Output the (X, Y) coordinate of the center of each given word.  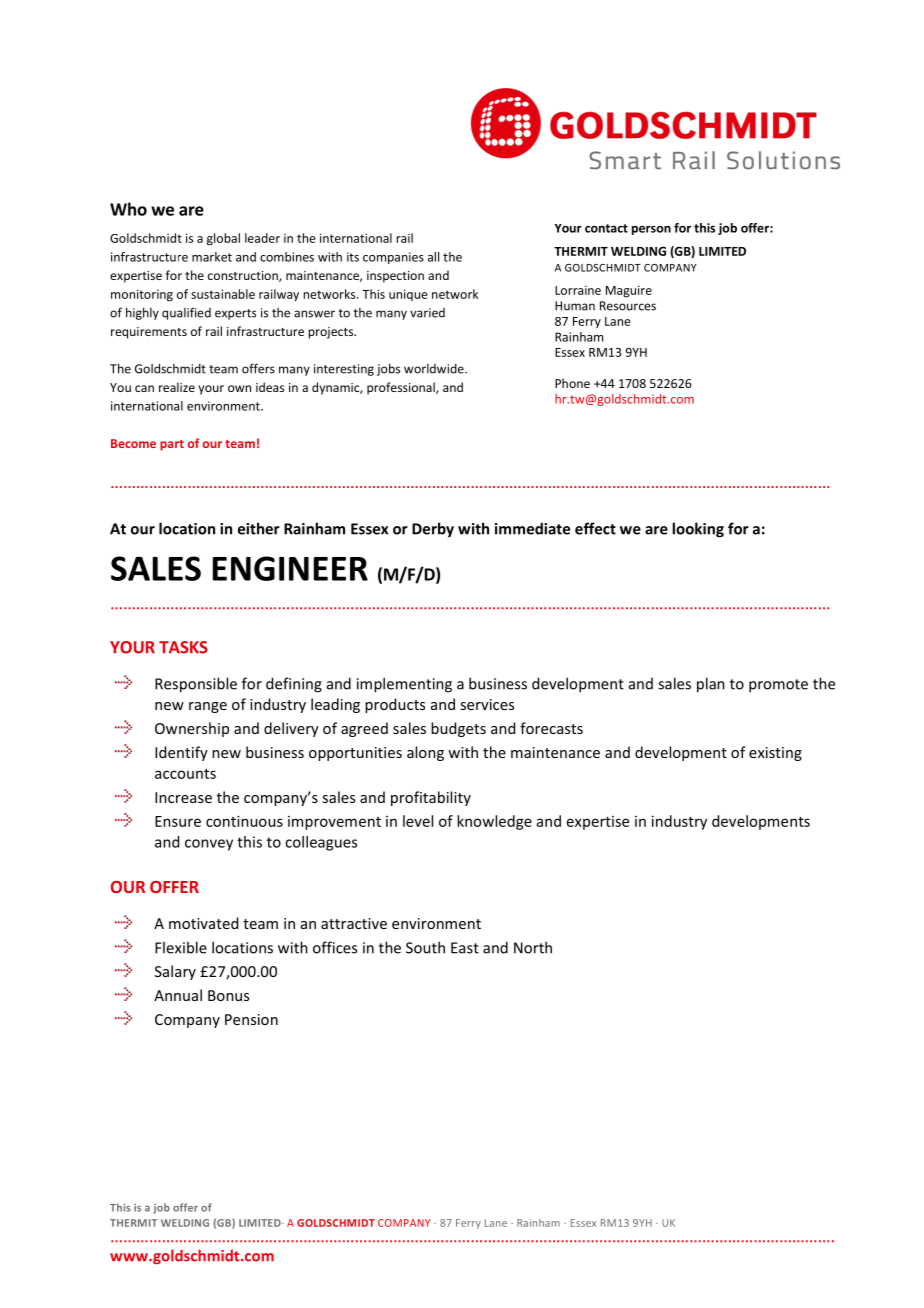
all (433, 257)
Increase (183, 797)
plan (711, 685)
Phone (572, 383)
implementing (404, 685)
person (651, 230)
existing (775, 754)
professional (402, 388)
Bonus (228, 995)
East (465, 948)
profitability (431, 798)
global (223, 239)
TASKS (183, 647)
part (172, 445)
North (533, 947)
